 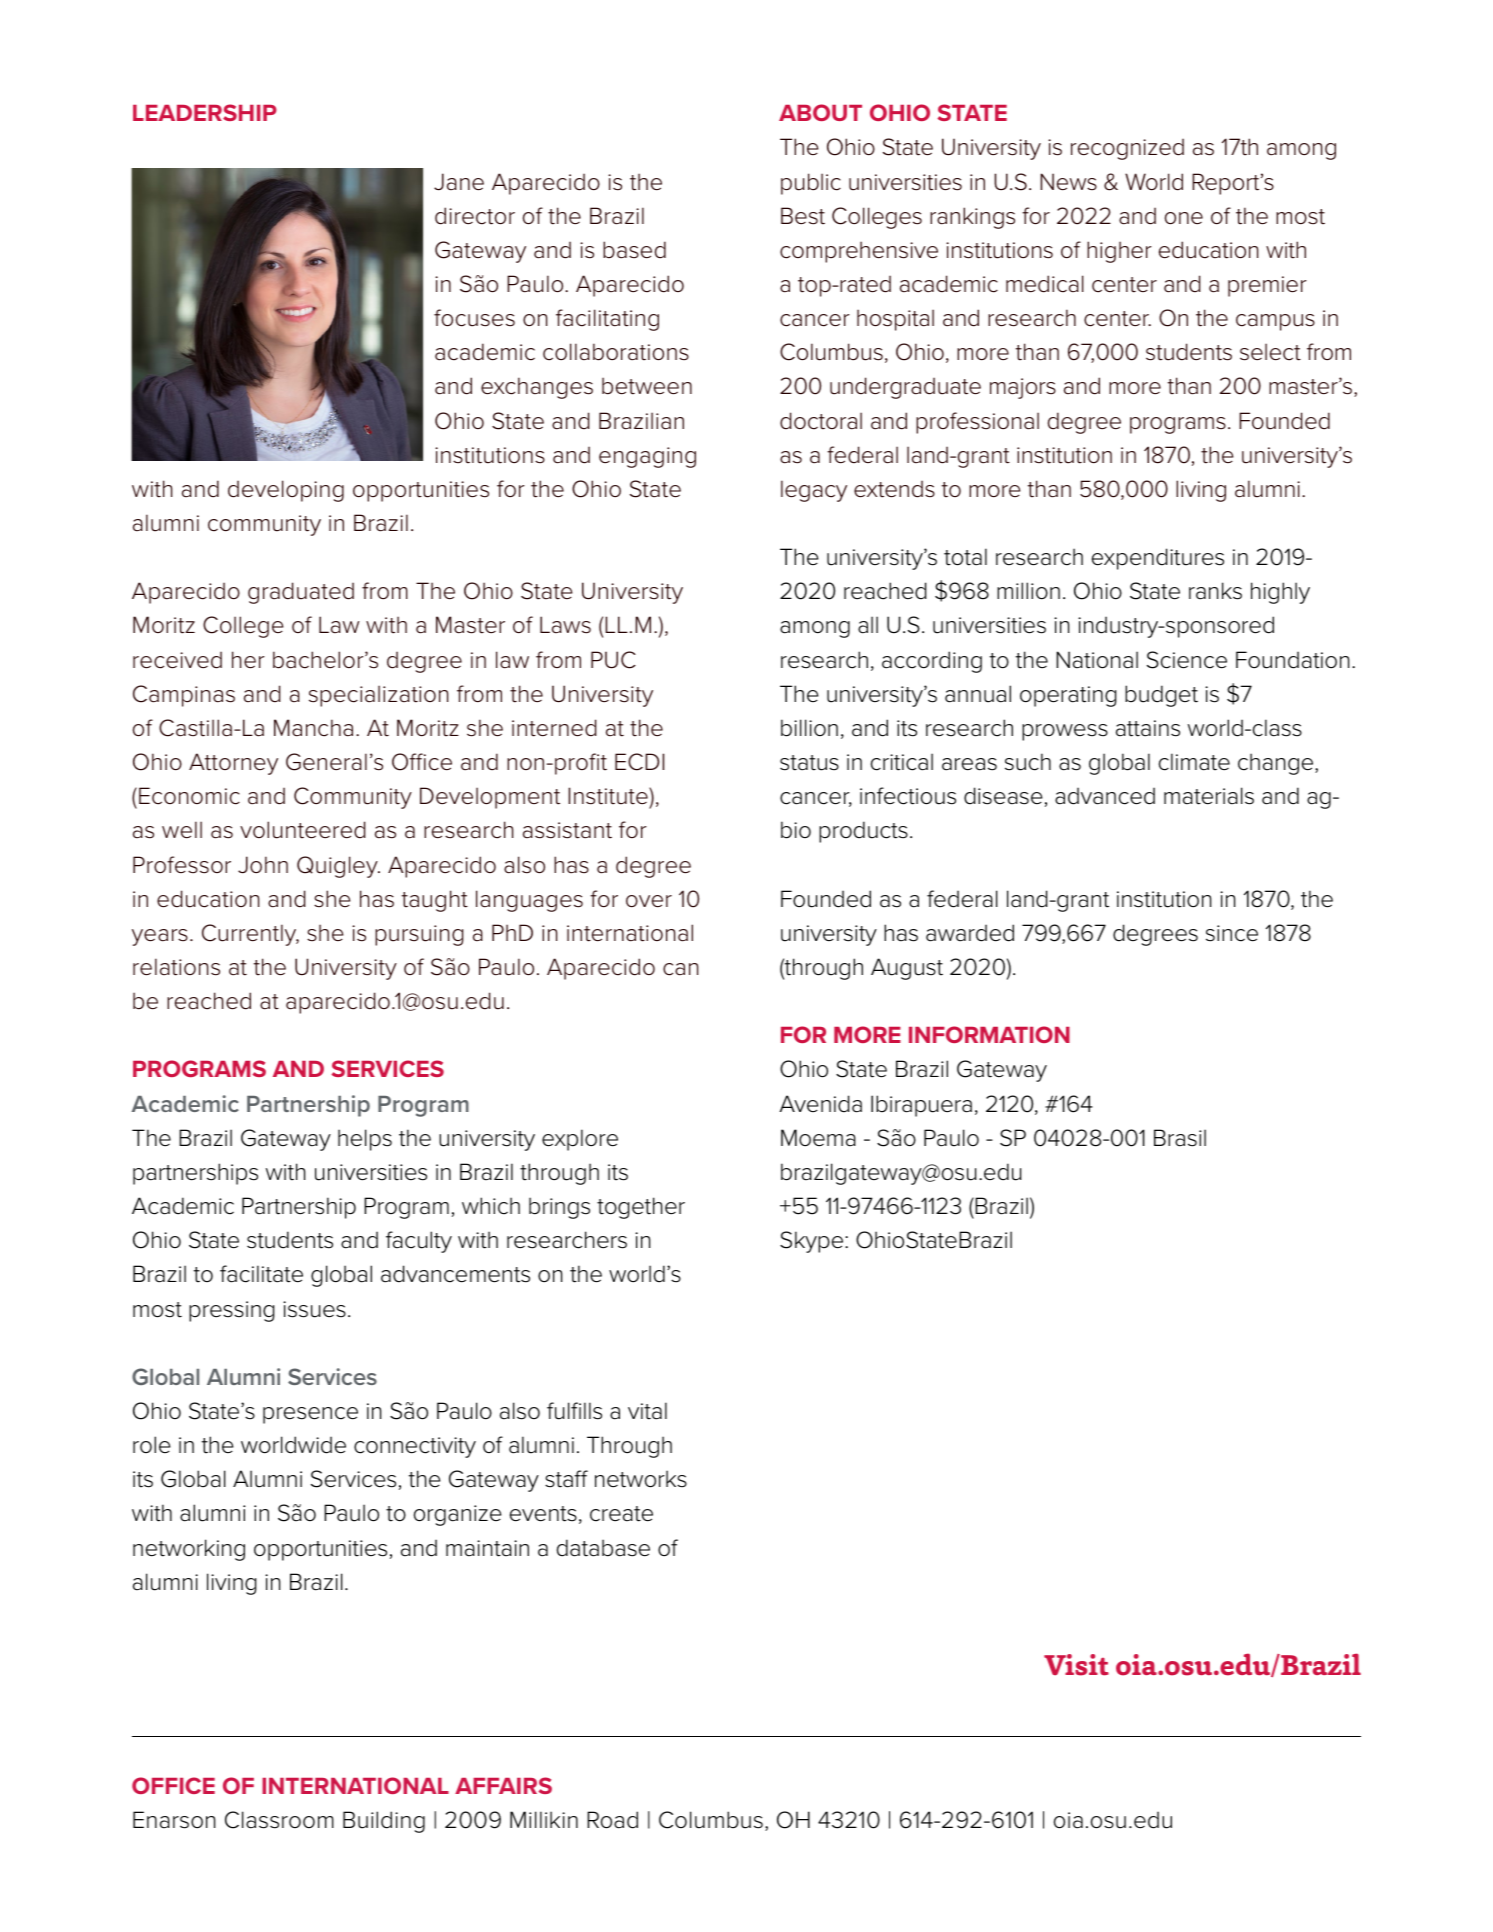 What do you see at coordinates (205, 112) in the screenshot?
I see `LEADERSHIP` at bounding box center [205, 112].
